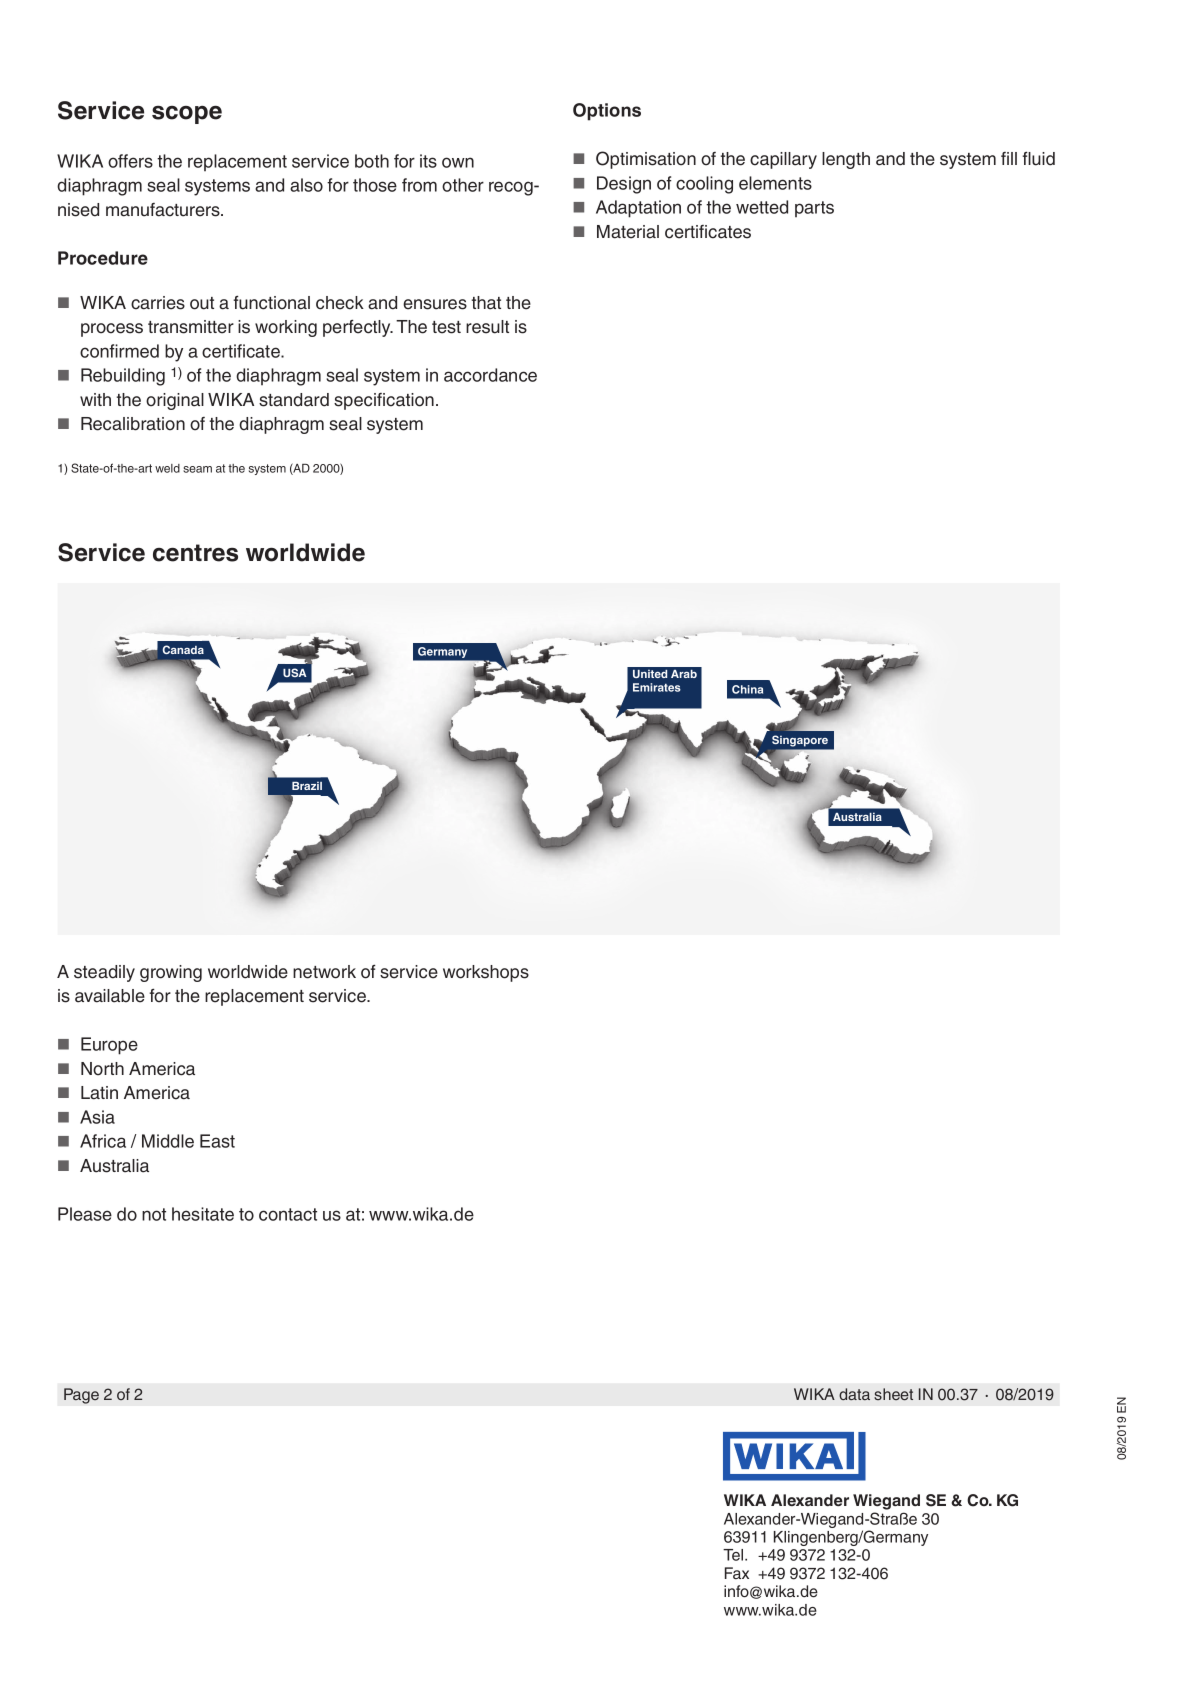 The width and height of the page is (1203, 1701). I want to click on Brazil, so click(307, 785).
